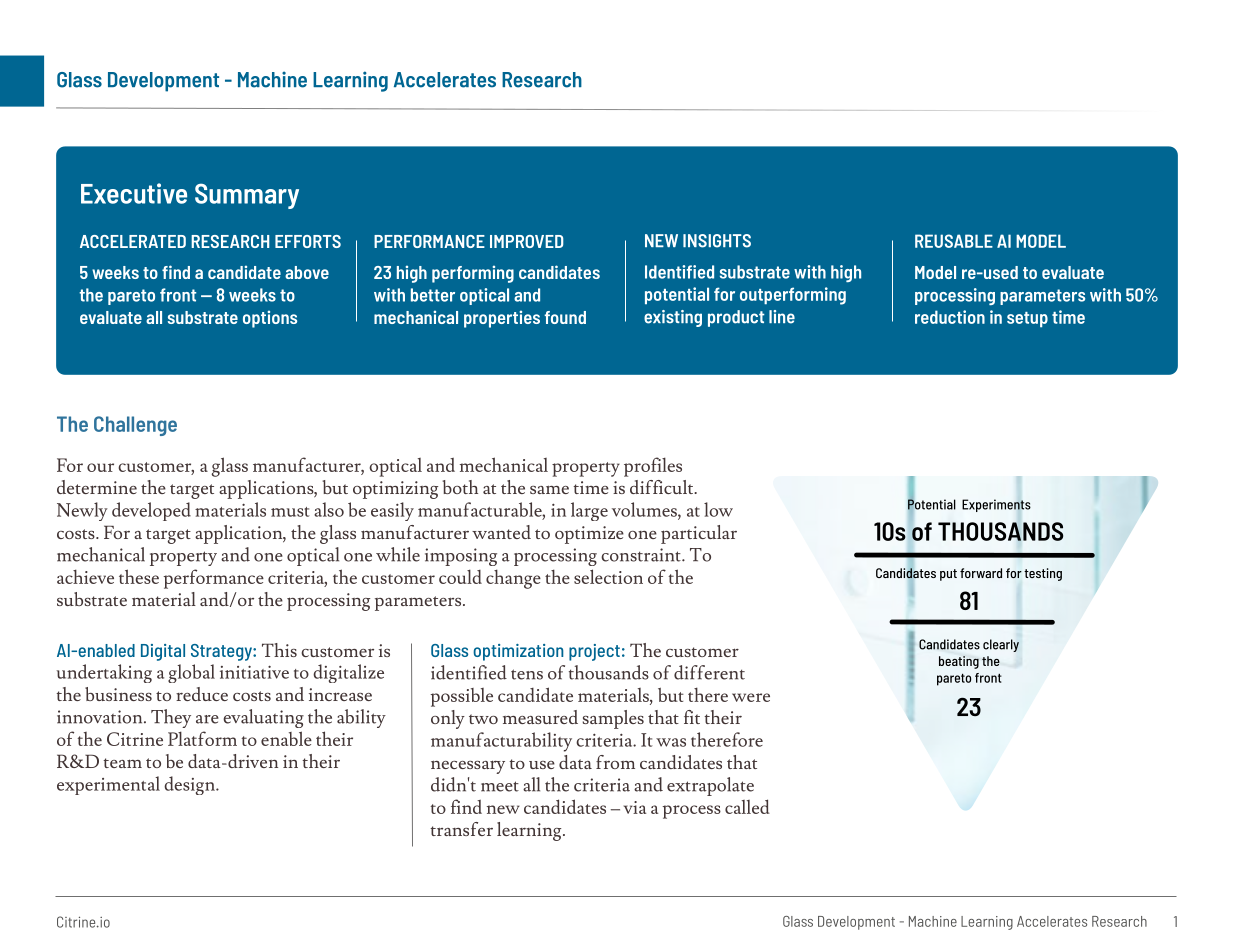  I want to click on large, so click(589, 511).
